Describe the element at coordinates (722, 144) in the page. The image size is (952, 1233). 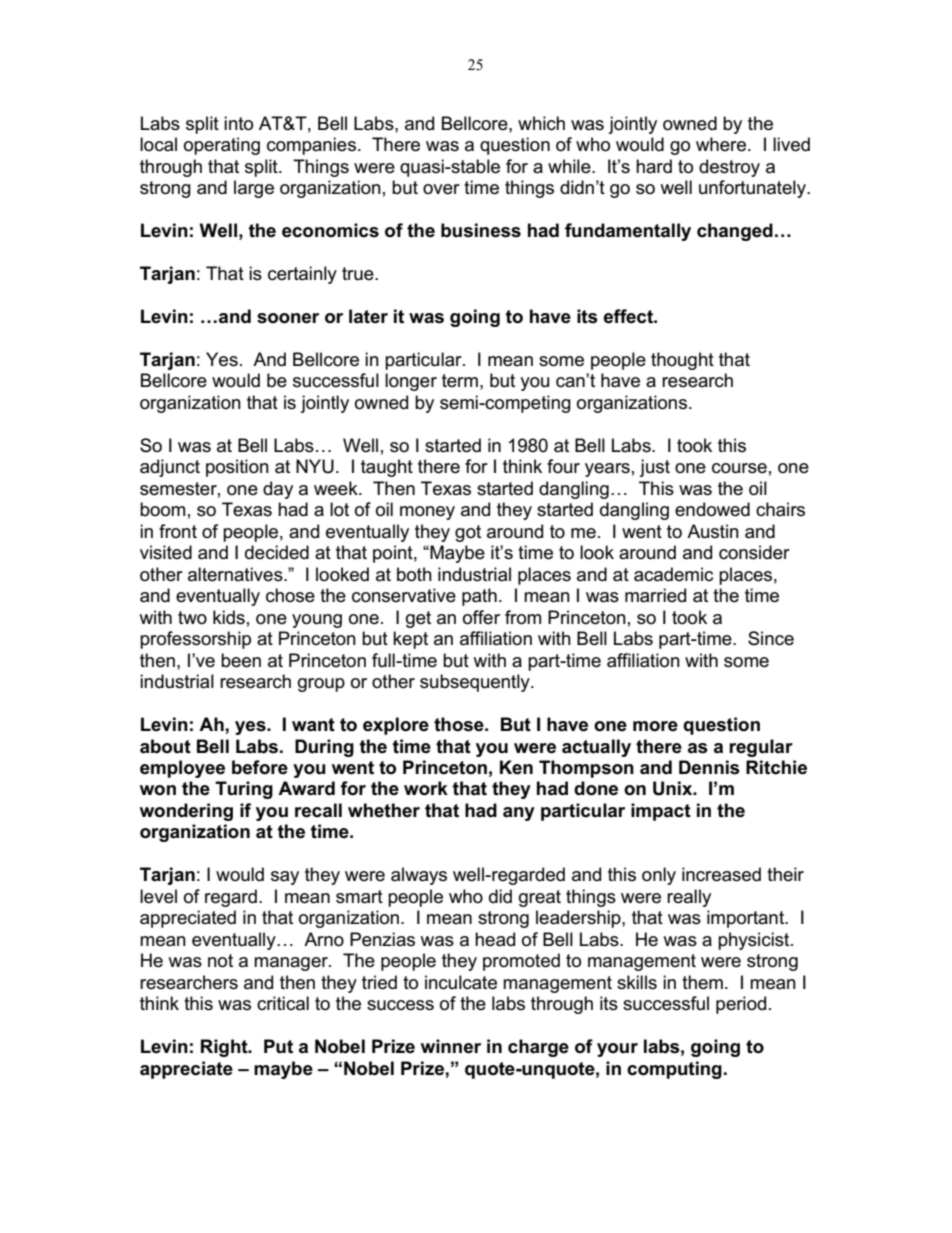
I see `where` at that location.
